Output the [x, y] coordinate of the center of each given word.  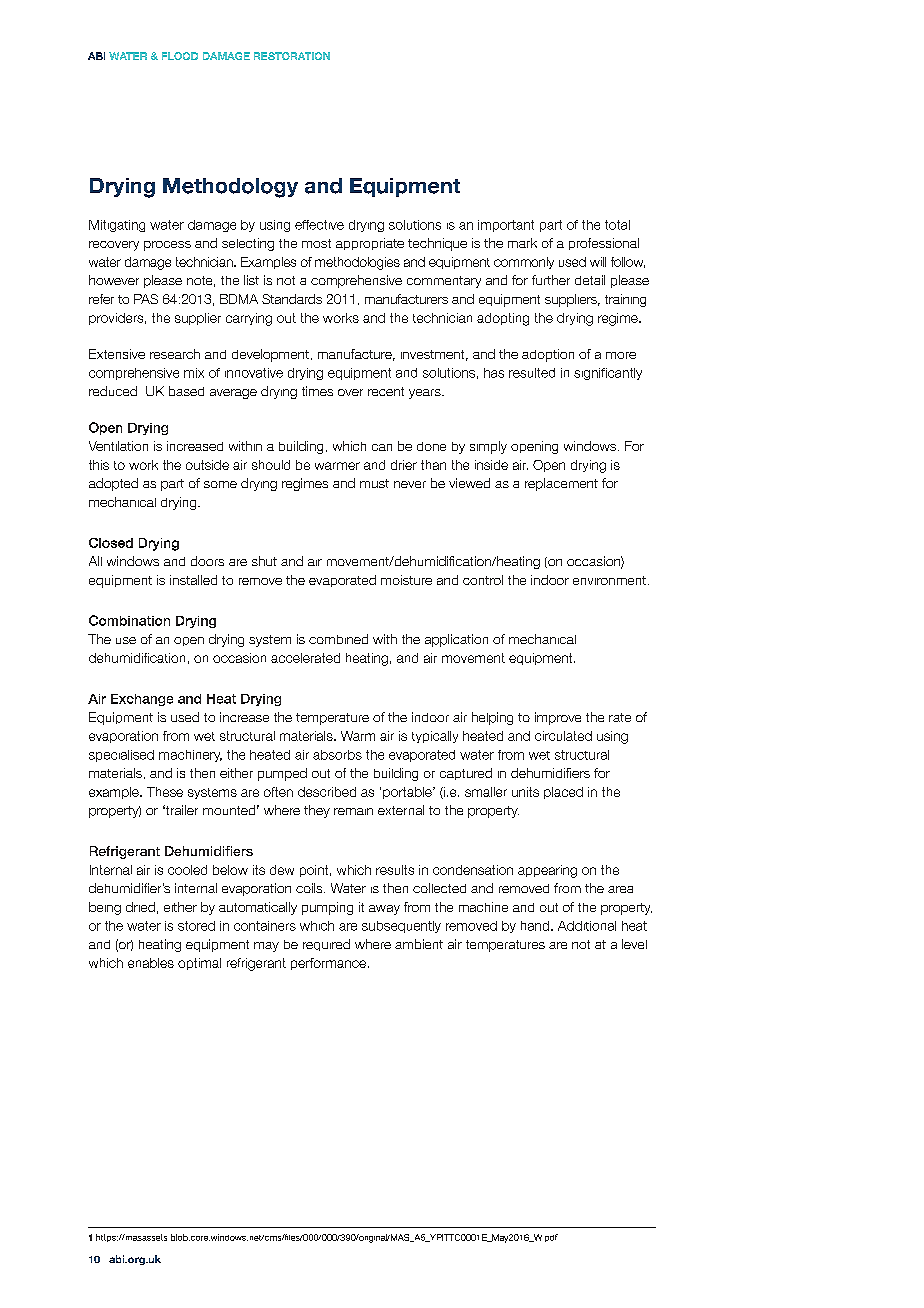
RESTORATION [292, 56]
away [384, 910]
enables [151, 963]
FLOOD [180, 56]
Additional [587, 926]
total [617, 225]
